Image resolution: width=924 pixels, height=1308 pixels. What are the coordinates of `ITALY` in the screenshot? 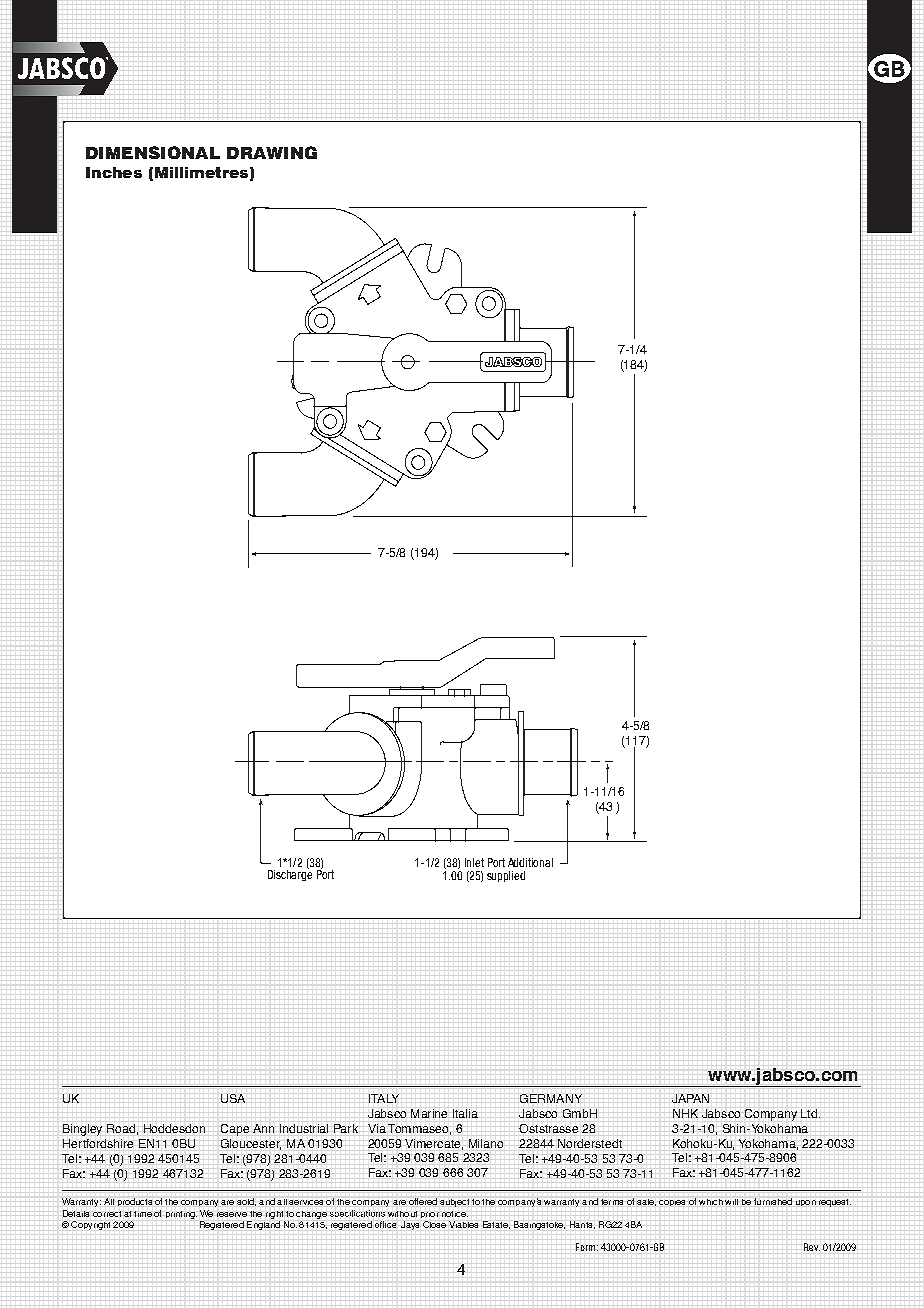 It's located at (384, 1098).
